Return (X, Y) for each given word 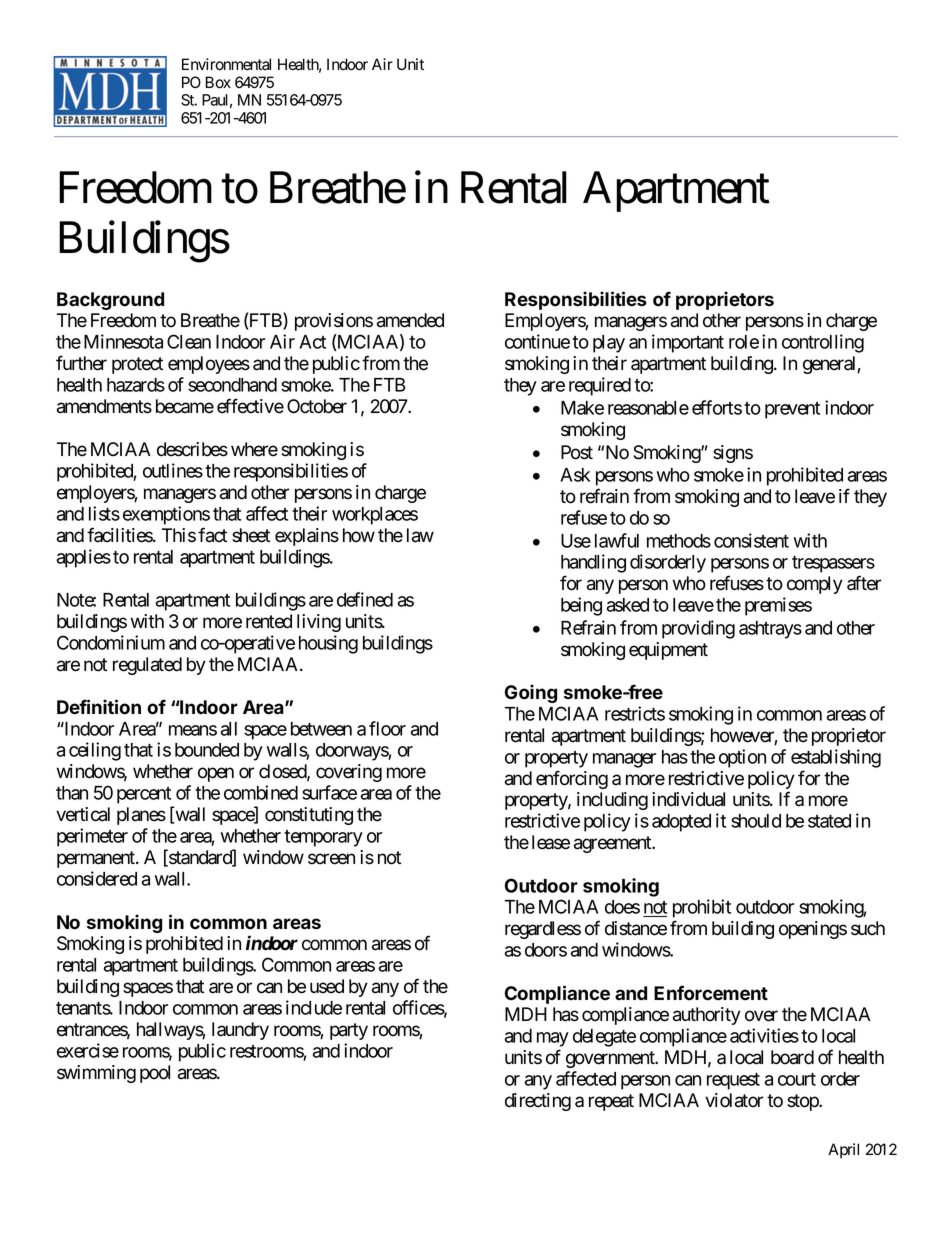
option (742, 758)
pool (155, 1074)
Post (577, 452)
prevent (792, 410)
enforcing (572, 779)
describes (192, 449)
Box (218, 82)
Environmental (226, 64)
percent (144, 795)
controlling (823, 343)
